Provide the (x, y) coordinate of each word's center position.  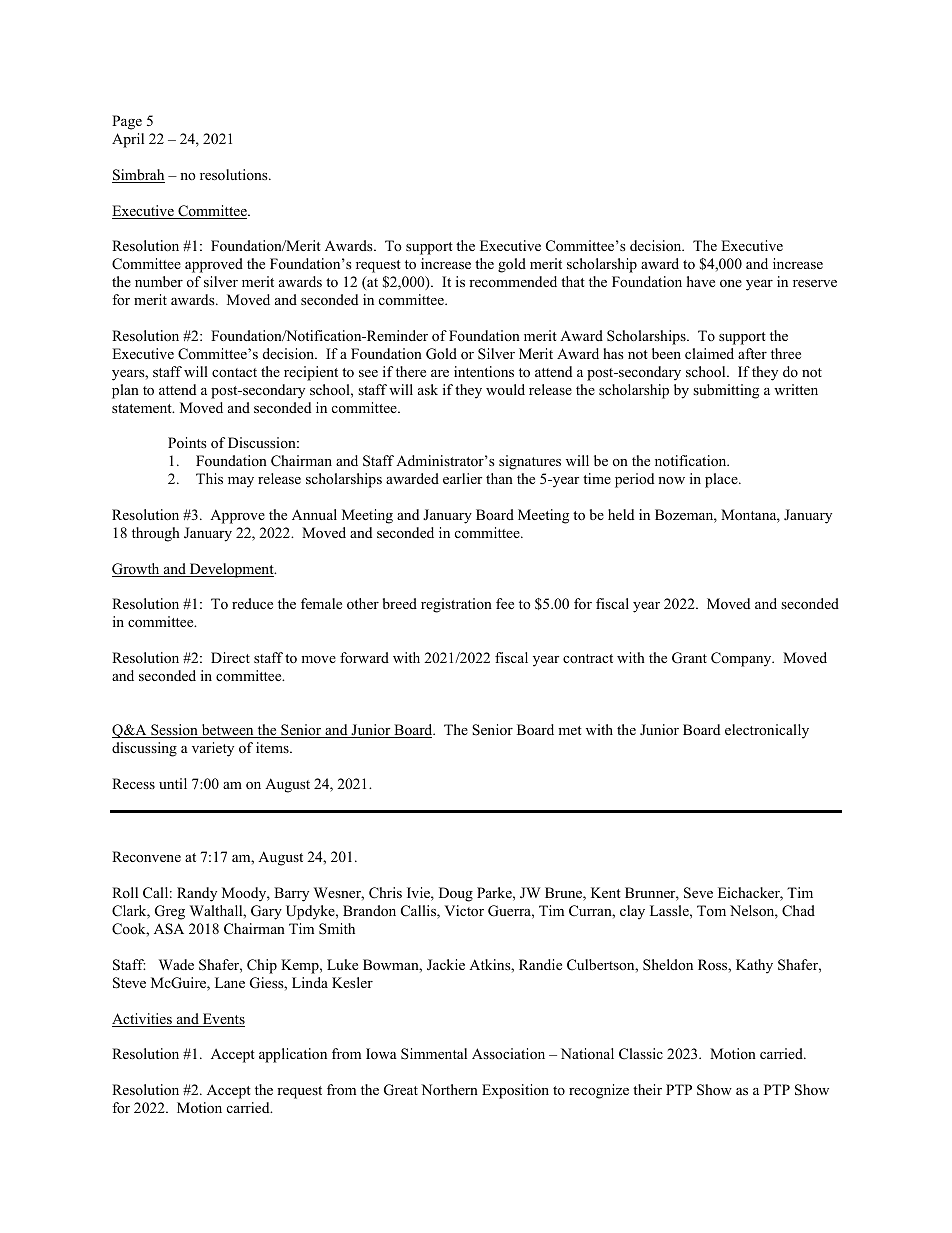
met (570, 730)
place (722, 480)
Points (187, 442)
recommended (513, 281)
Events (223, 1020)
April (128, 140)
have (701, 281)
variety (213, 749)
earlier (462, 478)
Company (742, 659)
